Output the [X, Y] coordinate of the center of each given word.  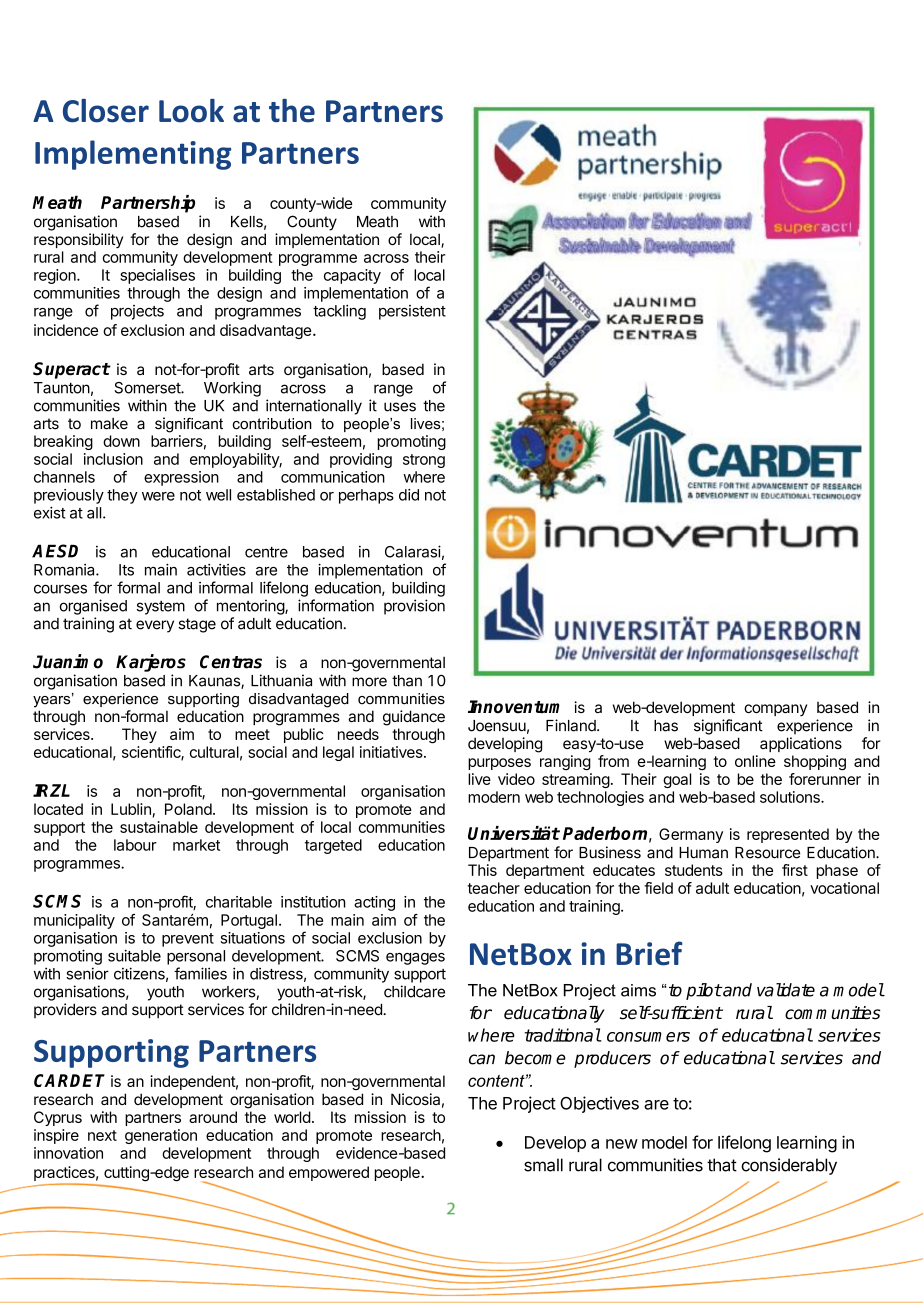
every [155, 626]
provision [414, 607]
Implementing [133, 155]
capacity [352, 276]
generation [161, 1136]
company [775, 710]
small [543, 1165]
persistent [412, 312]
